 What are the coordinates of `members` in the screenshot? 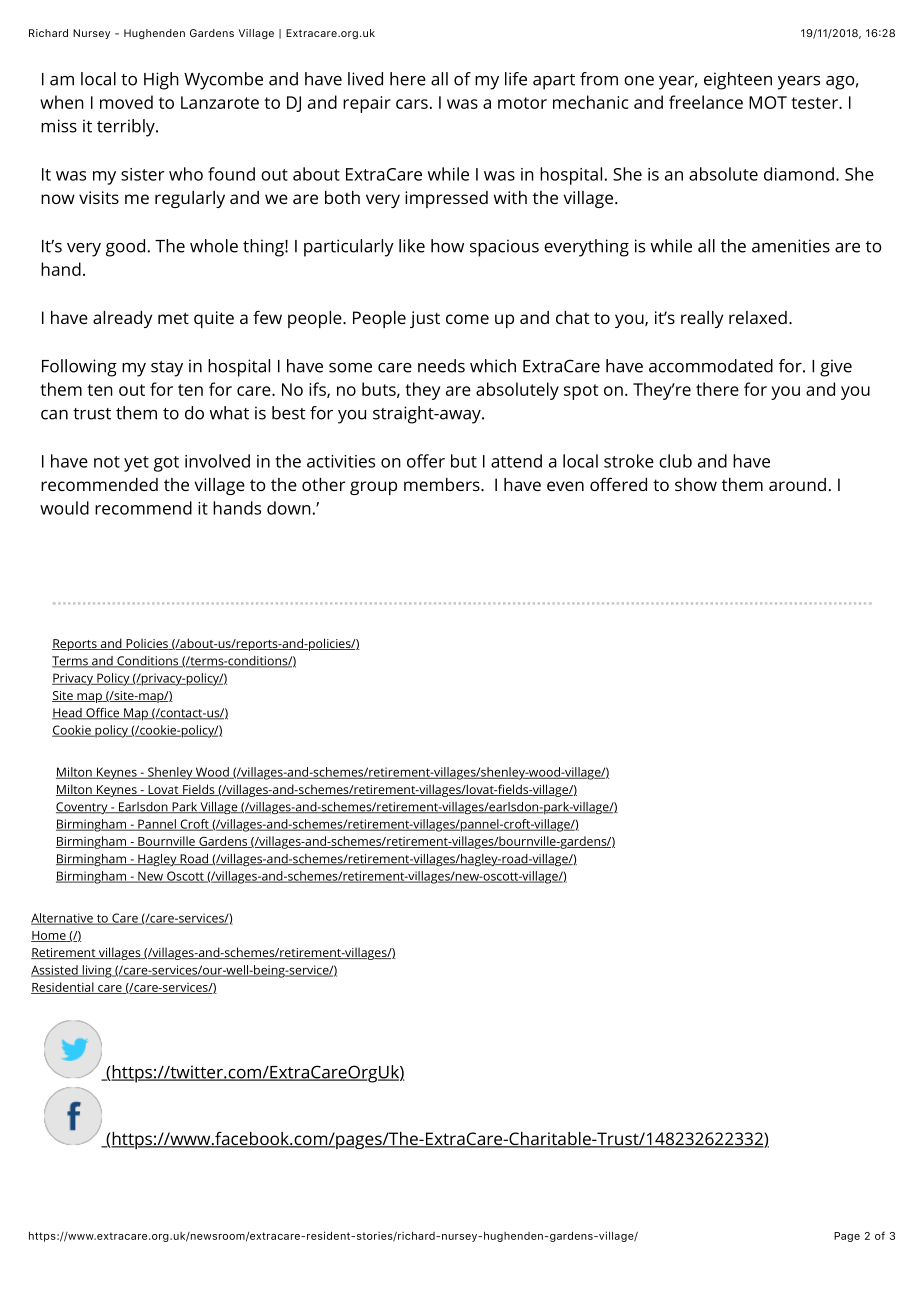 It's located at (443, 484).
